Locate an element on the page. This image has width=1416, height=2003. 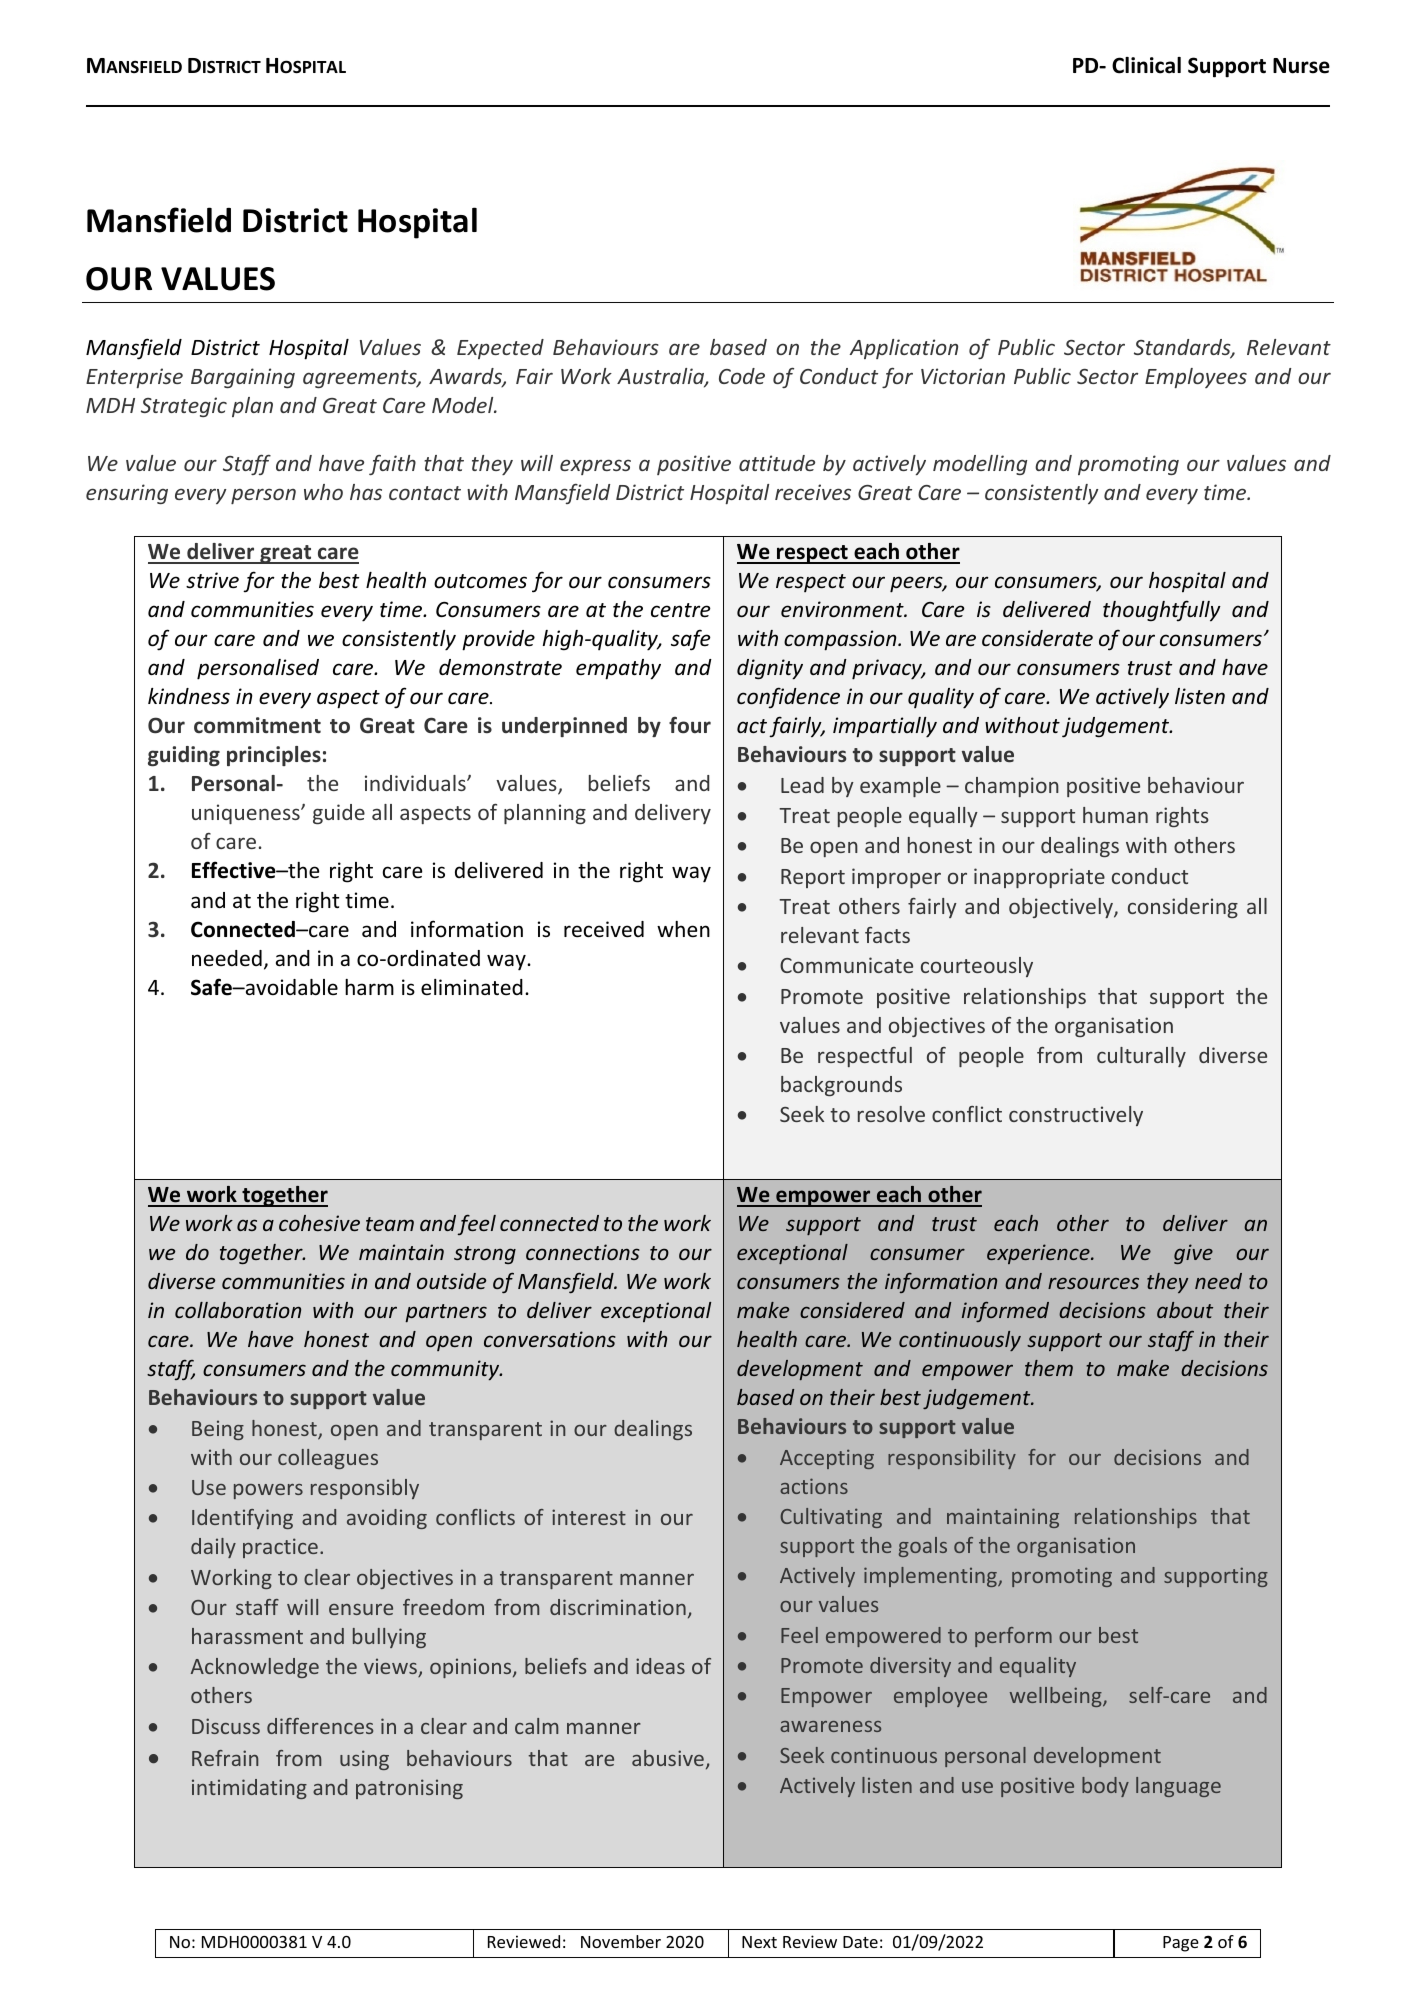
uniqueness is located at coordinates (247, 814).
